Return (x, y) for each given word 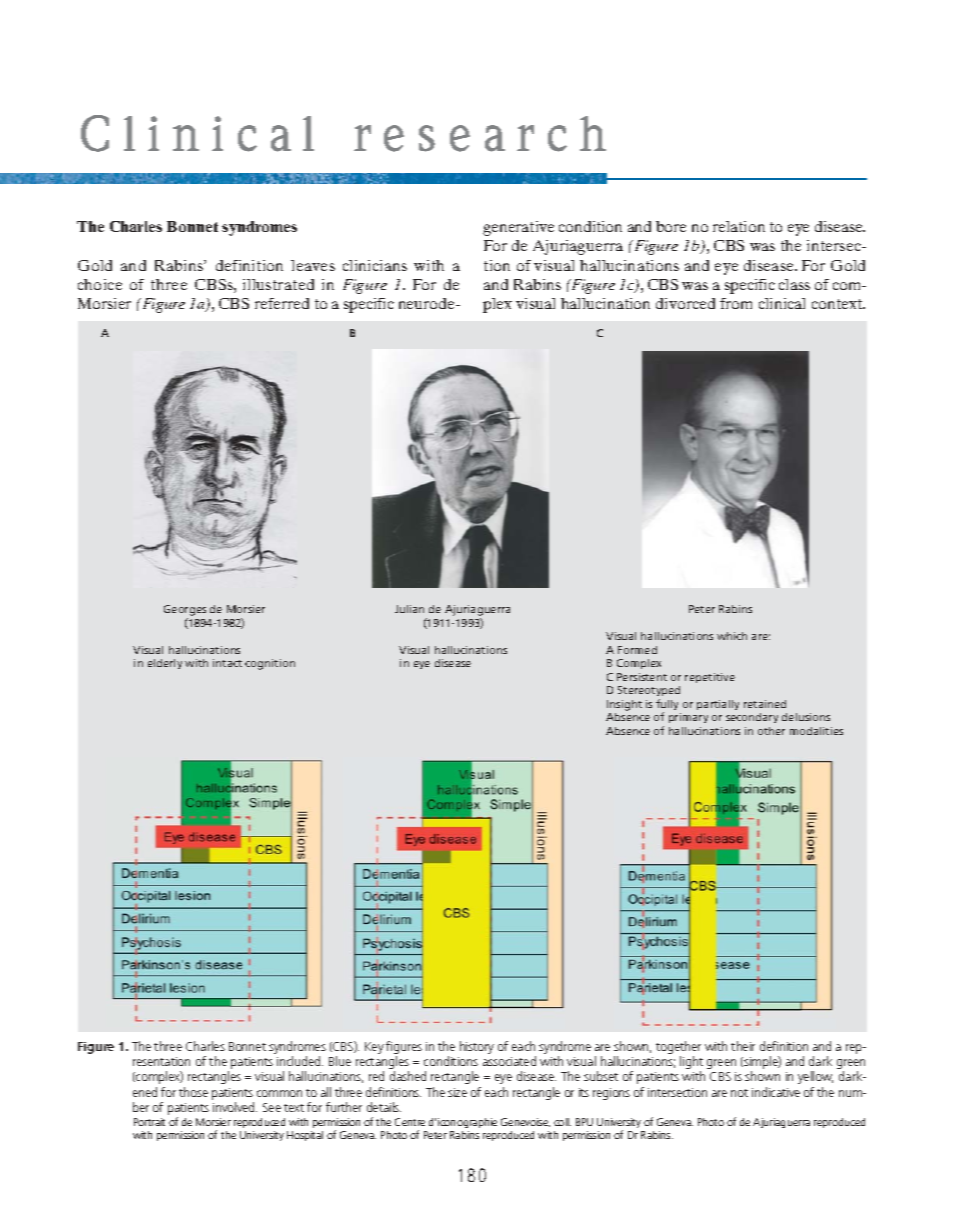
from (736, 303)
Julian (409, 609)
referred (282, 303)
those (193, 1092)
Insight (624, 705)
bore (671, 226)
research (480, 134)
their (743, 1046)
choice (100, 284)
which (732, 636)
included (300, 1061)
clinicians (375, 265)
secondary (752, 718)
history (477, 1047)
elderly (165, 664)
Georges (185, 612)
